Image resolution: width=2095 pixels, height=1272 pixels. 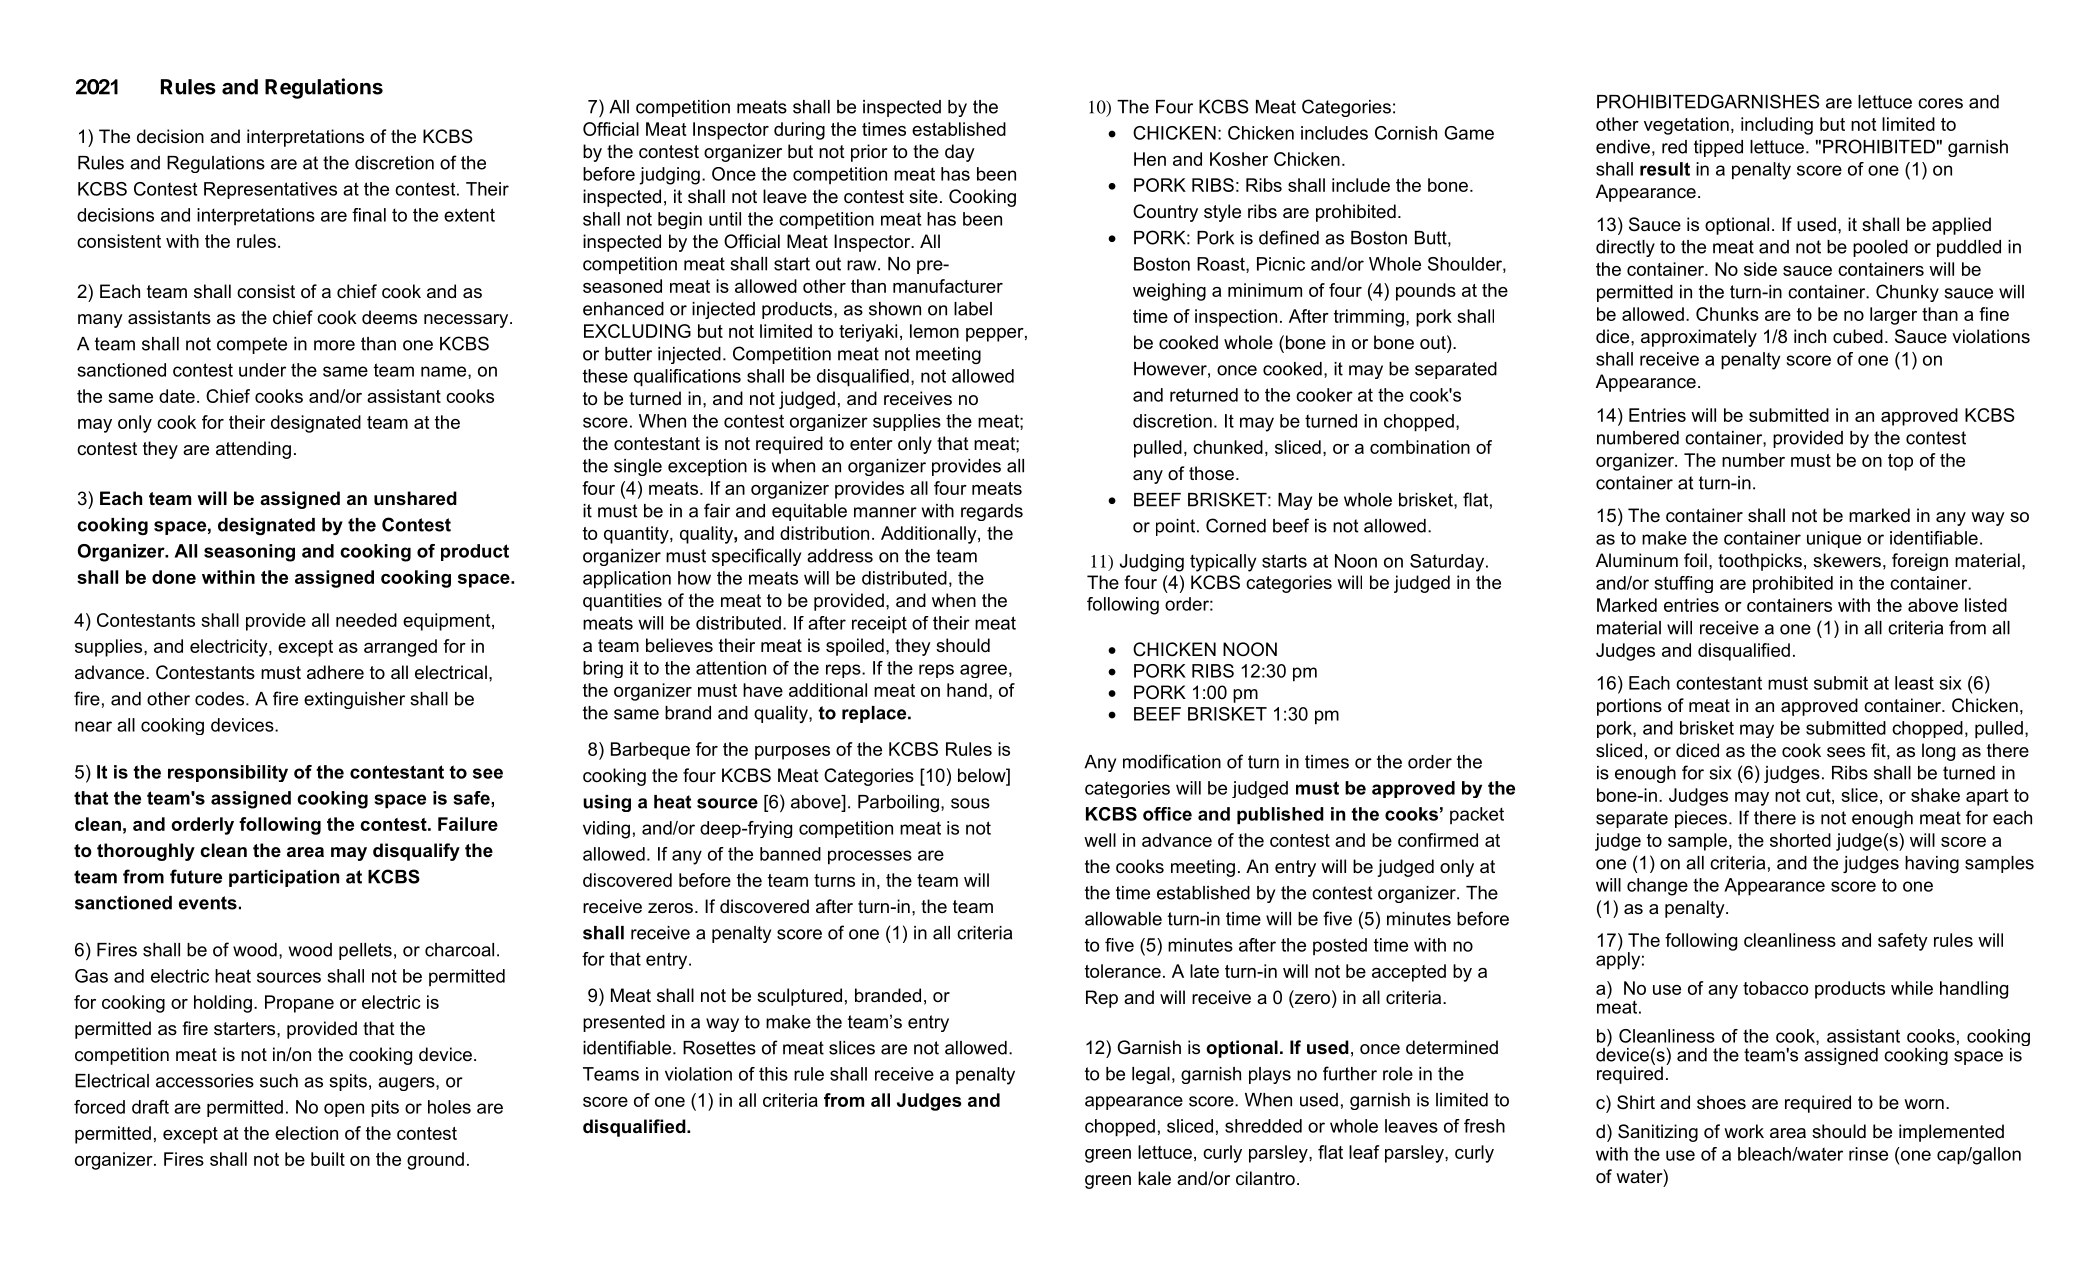 What do you see at coordinates (983, 671) in the page?
I see `agree` at bounding box center [983, 671].
